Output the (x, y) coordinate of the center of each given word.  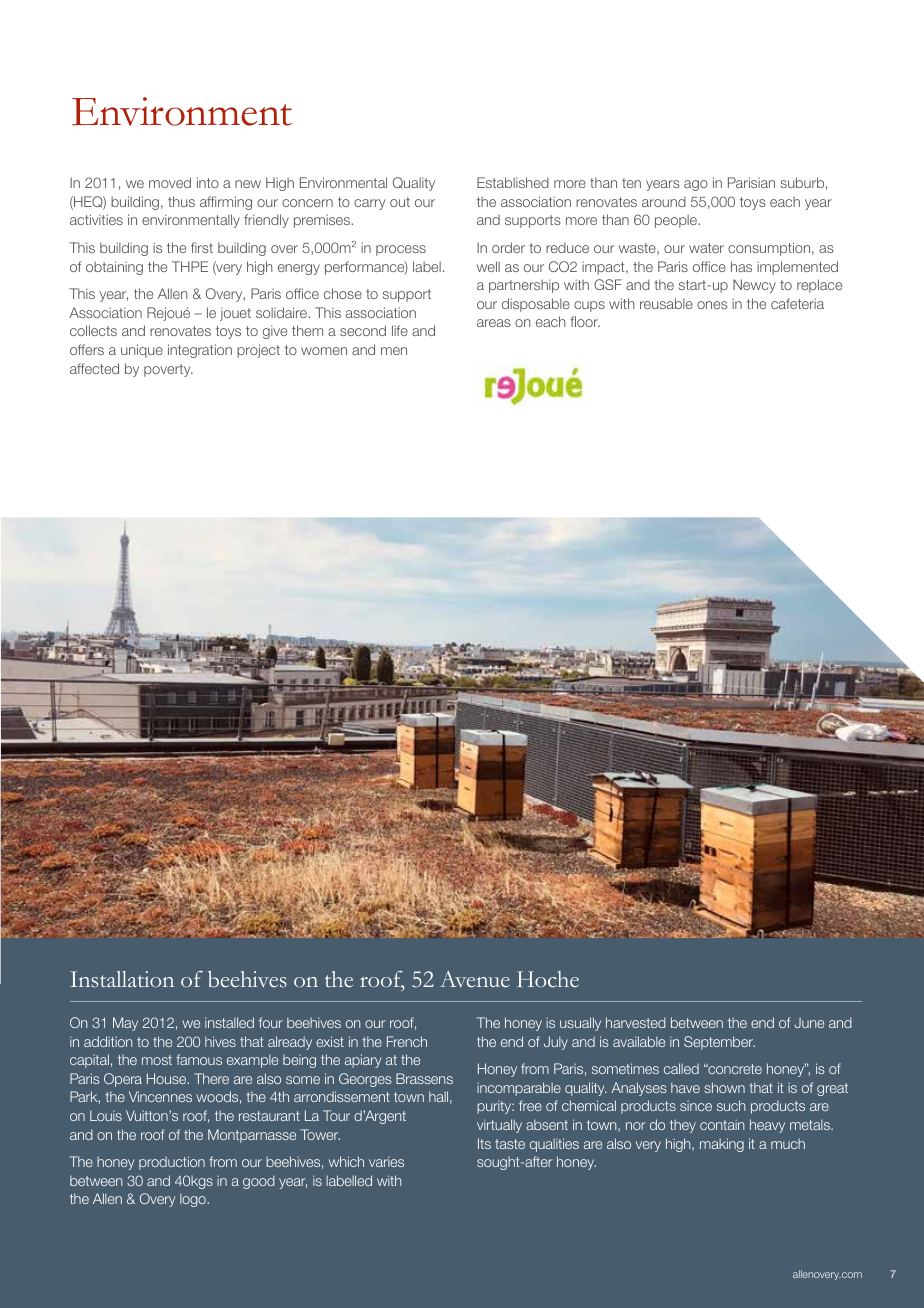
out (400, 202)
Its (484, 1143)
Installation (122, 979)
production (172, 1163)
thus (181, 201)
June (809, 1022)
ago (696, 185)
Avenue (475, 979)
